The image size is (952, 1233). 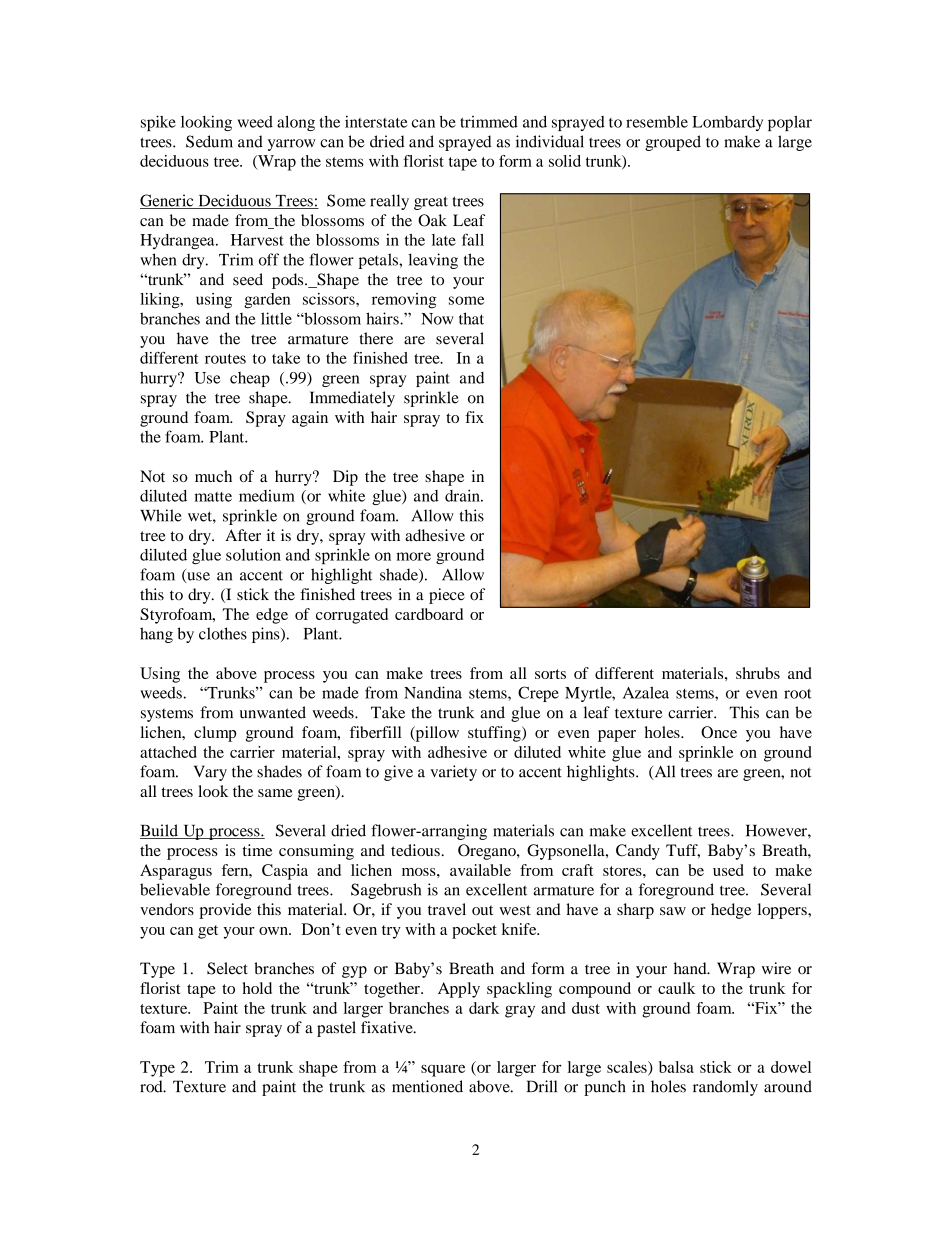 I want to click on hold, so click(x=257, y=988).
